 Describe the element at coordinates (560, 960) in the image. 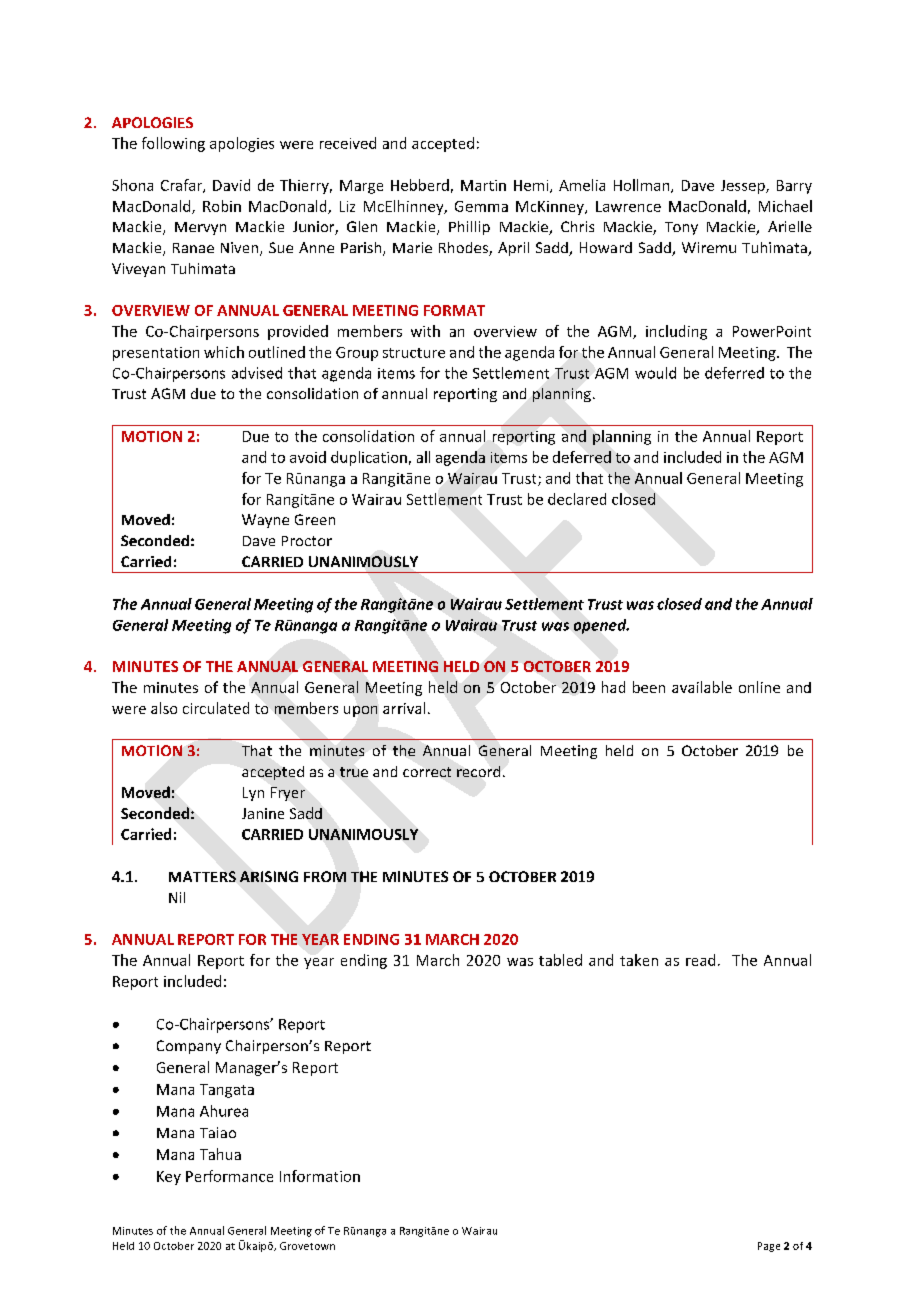

I see `tabled` at that location.
